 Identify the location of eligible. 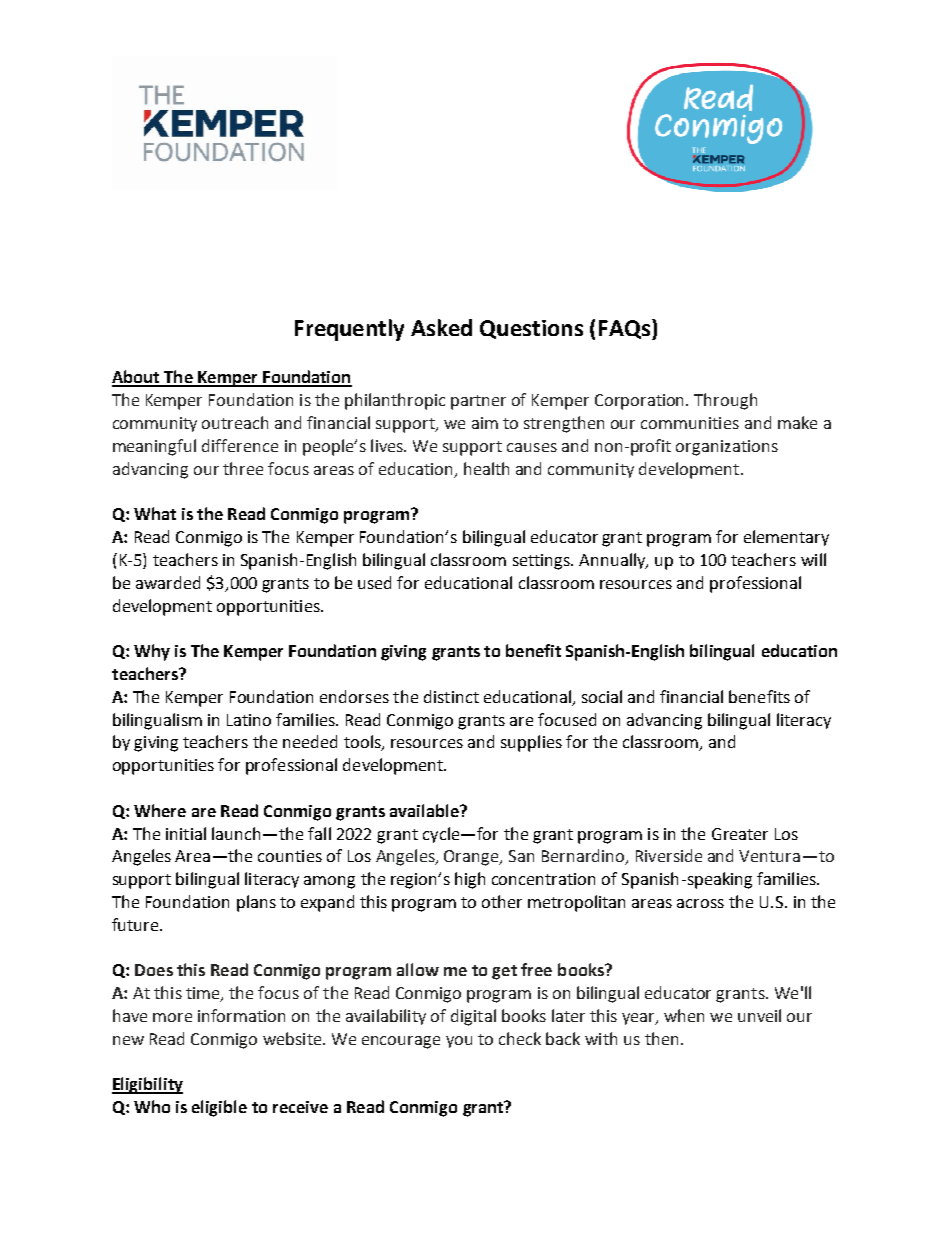
(219, 1108).
